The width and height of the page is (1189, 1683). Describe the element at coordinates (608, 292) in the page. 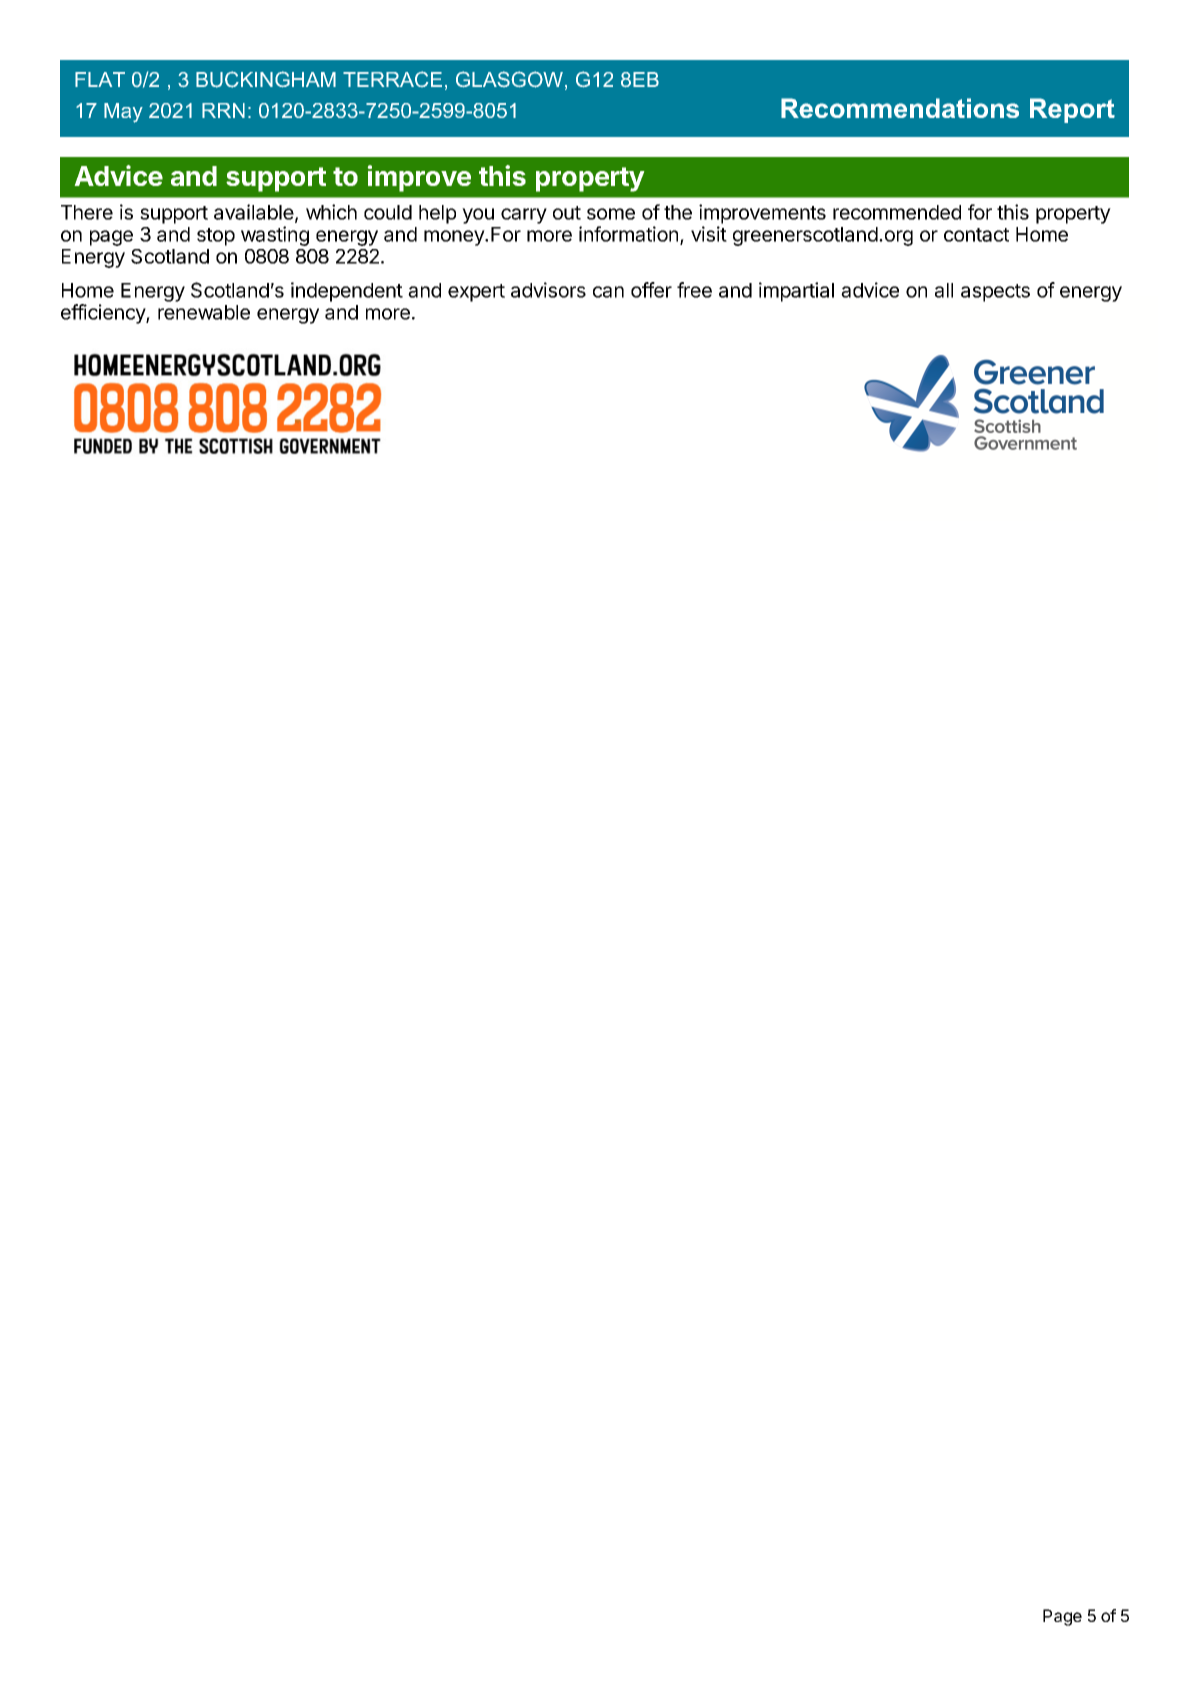

I see `can` at that location.
